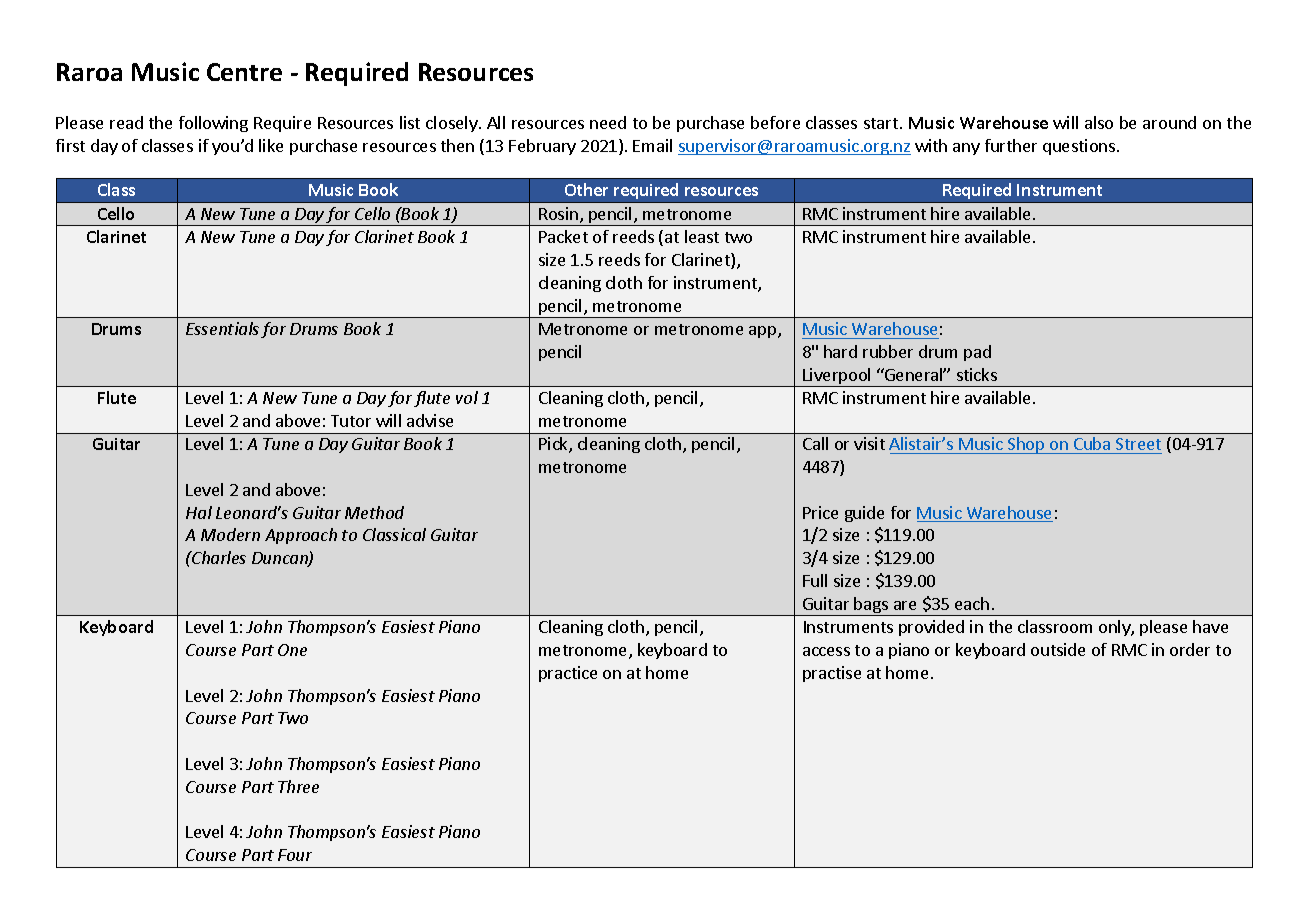  I want to click on Hal, so click(199, 512).
